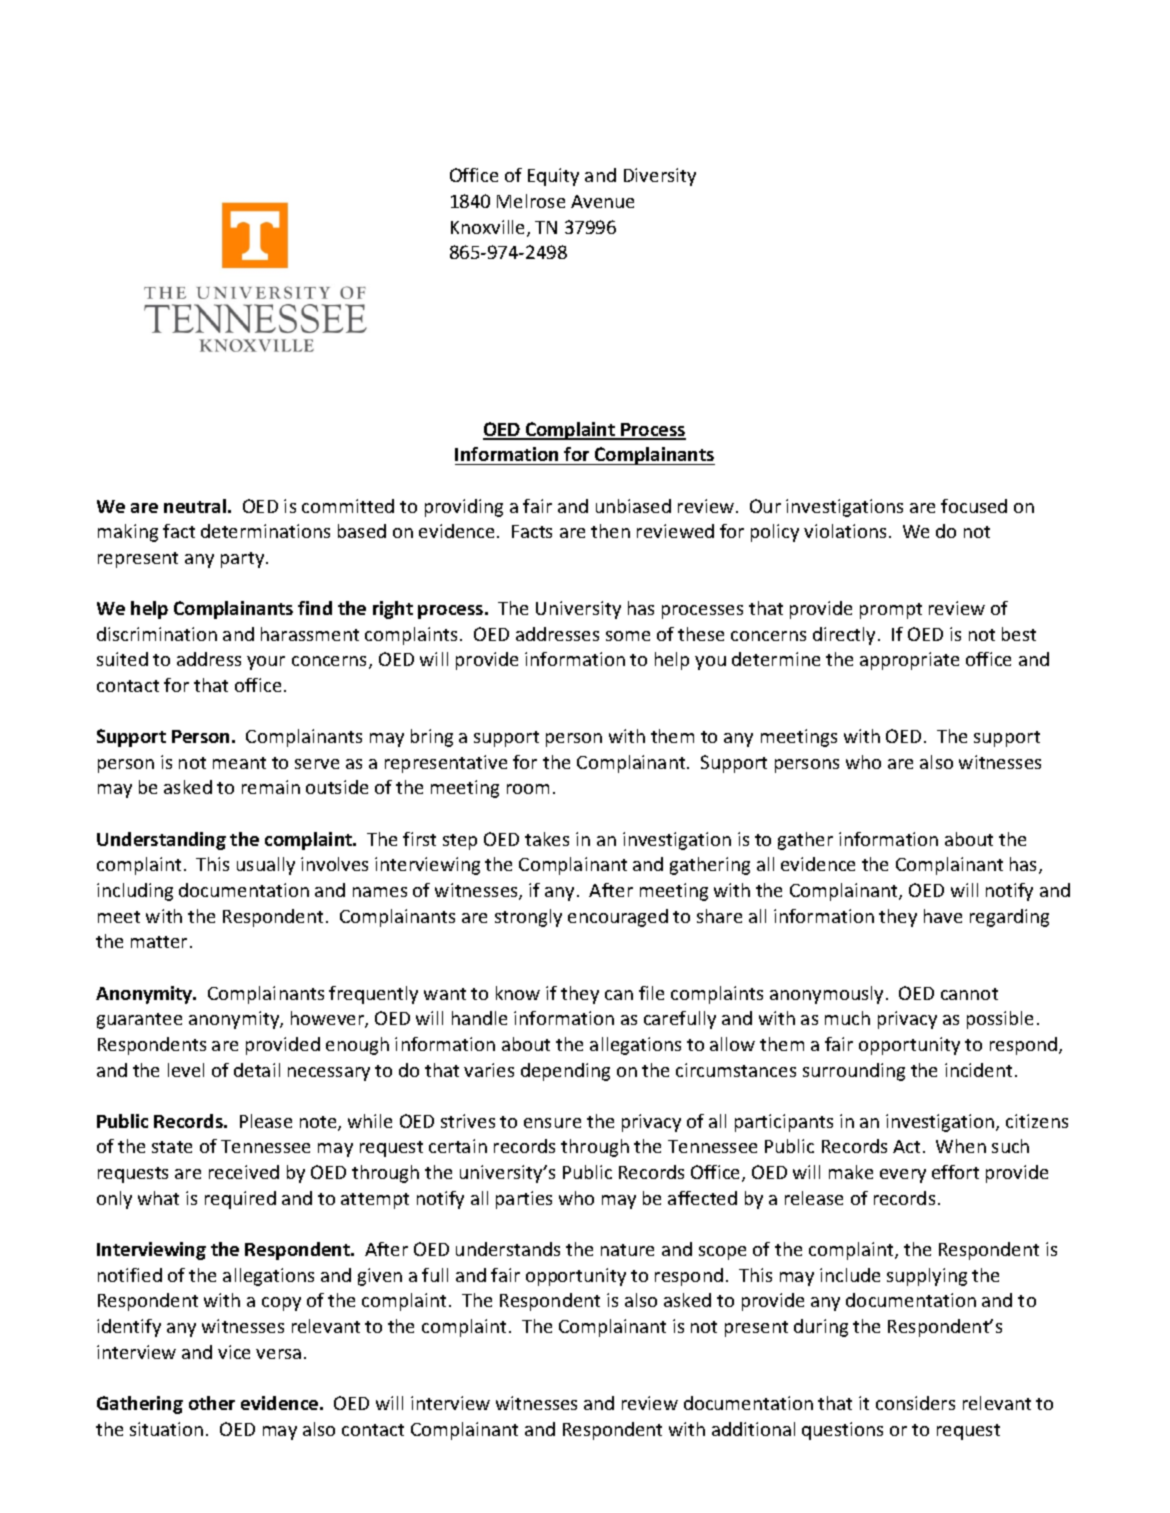  I want to click on Diversity, so click(660, 177).
